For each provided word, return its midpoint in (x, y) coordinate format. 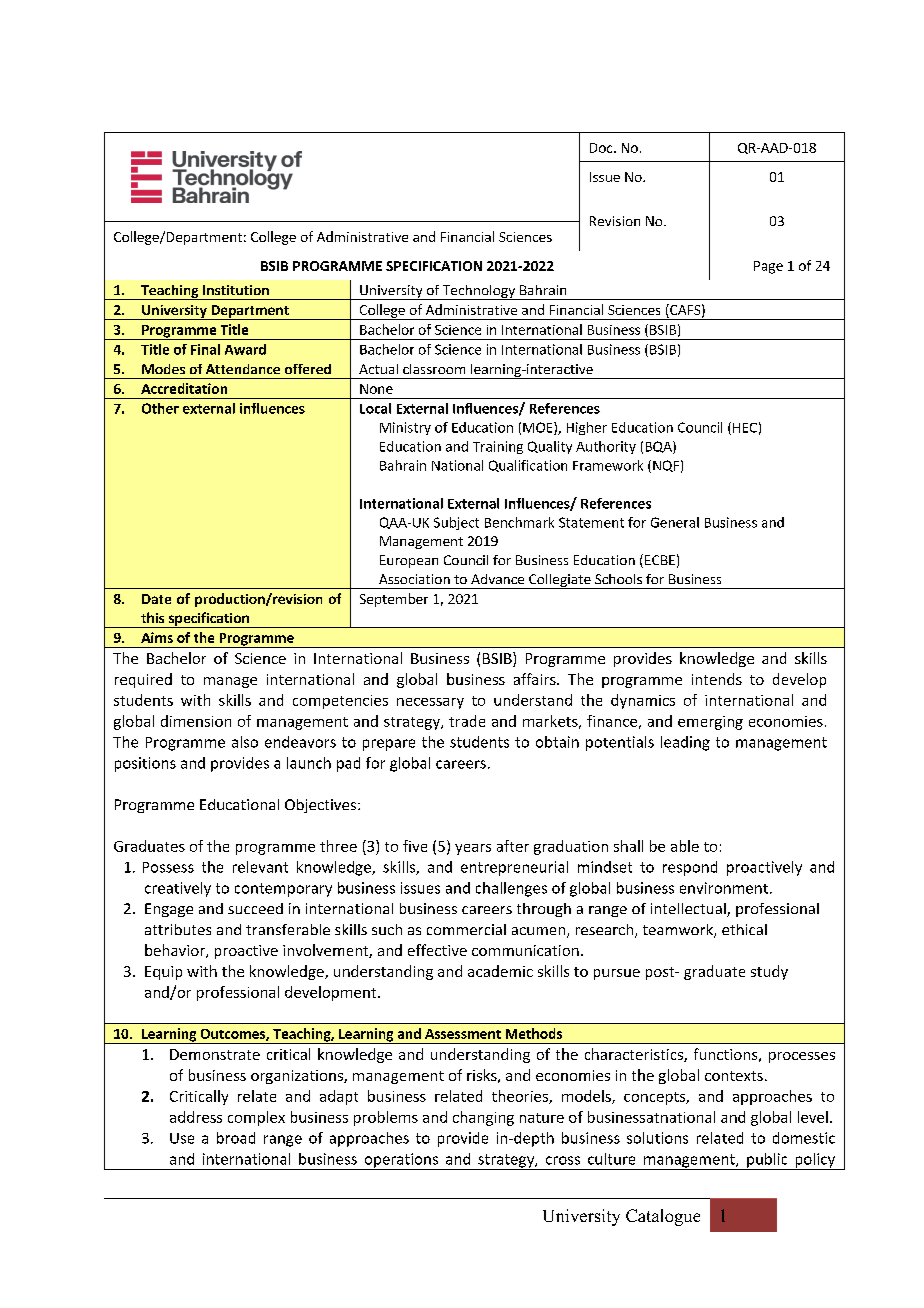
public (767, 1161)
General (675, 522)
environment (724, 888)
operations (401, 1161)
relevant (260, 867)
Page (768, 267)
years (473, 849)
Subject (456, 523)
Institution (236, 290)
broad (236, 1138)
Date (156, 599)
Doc (602, 148)
